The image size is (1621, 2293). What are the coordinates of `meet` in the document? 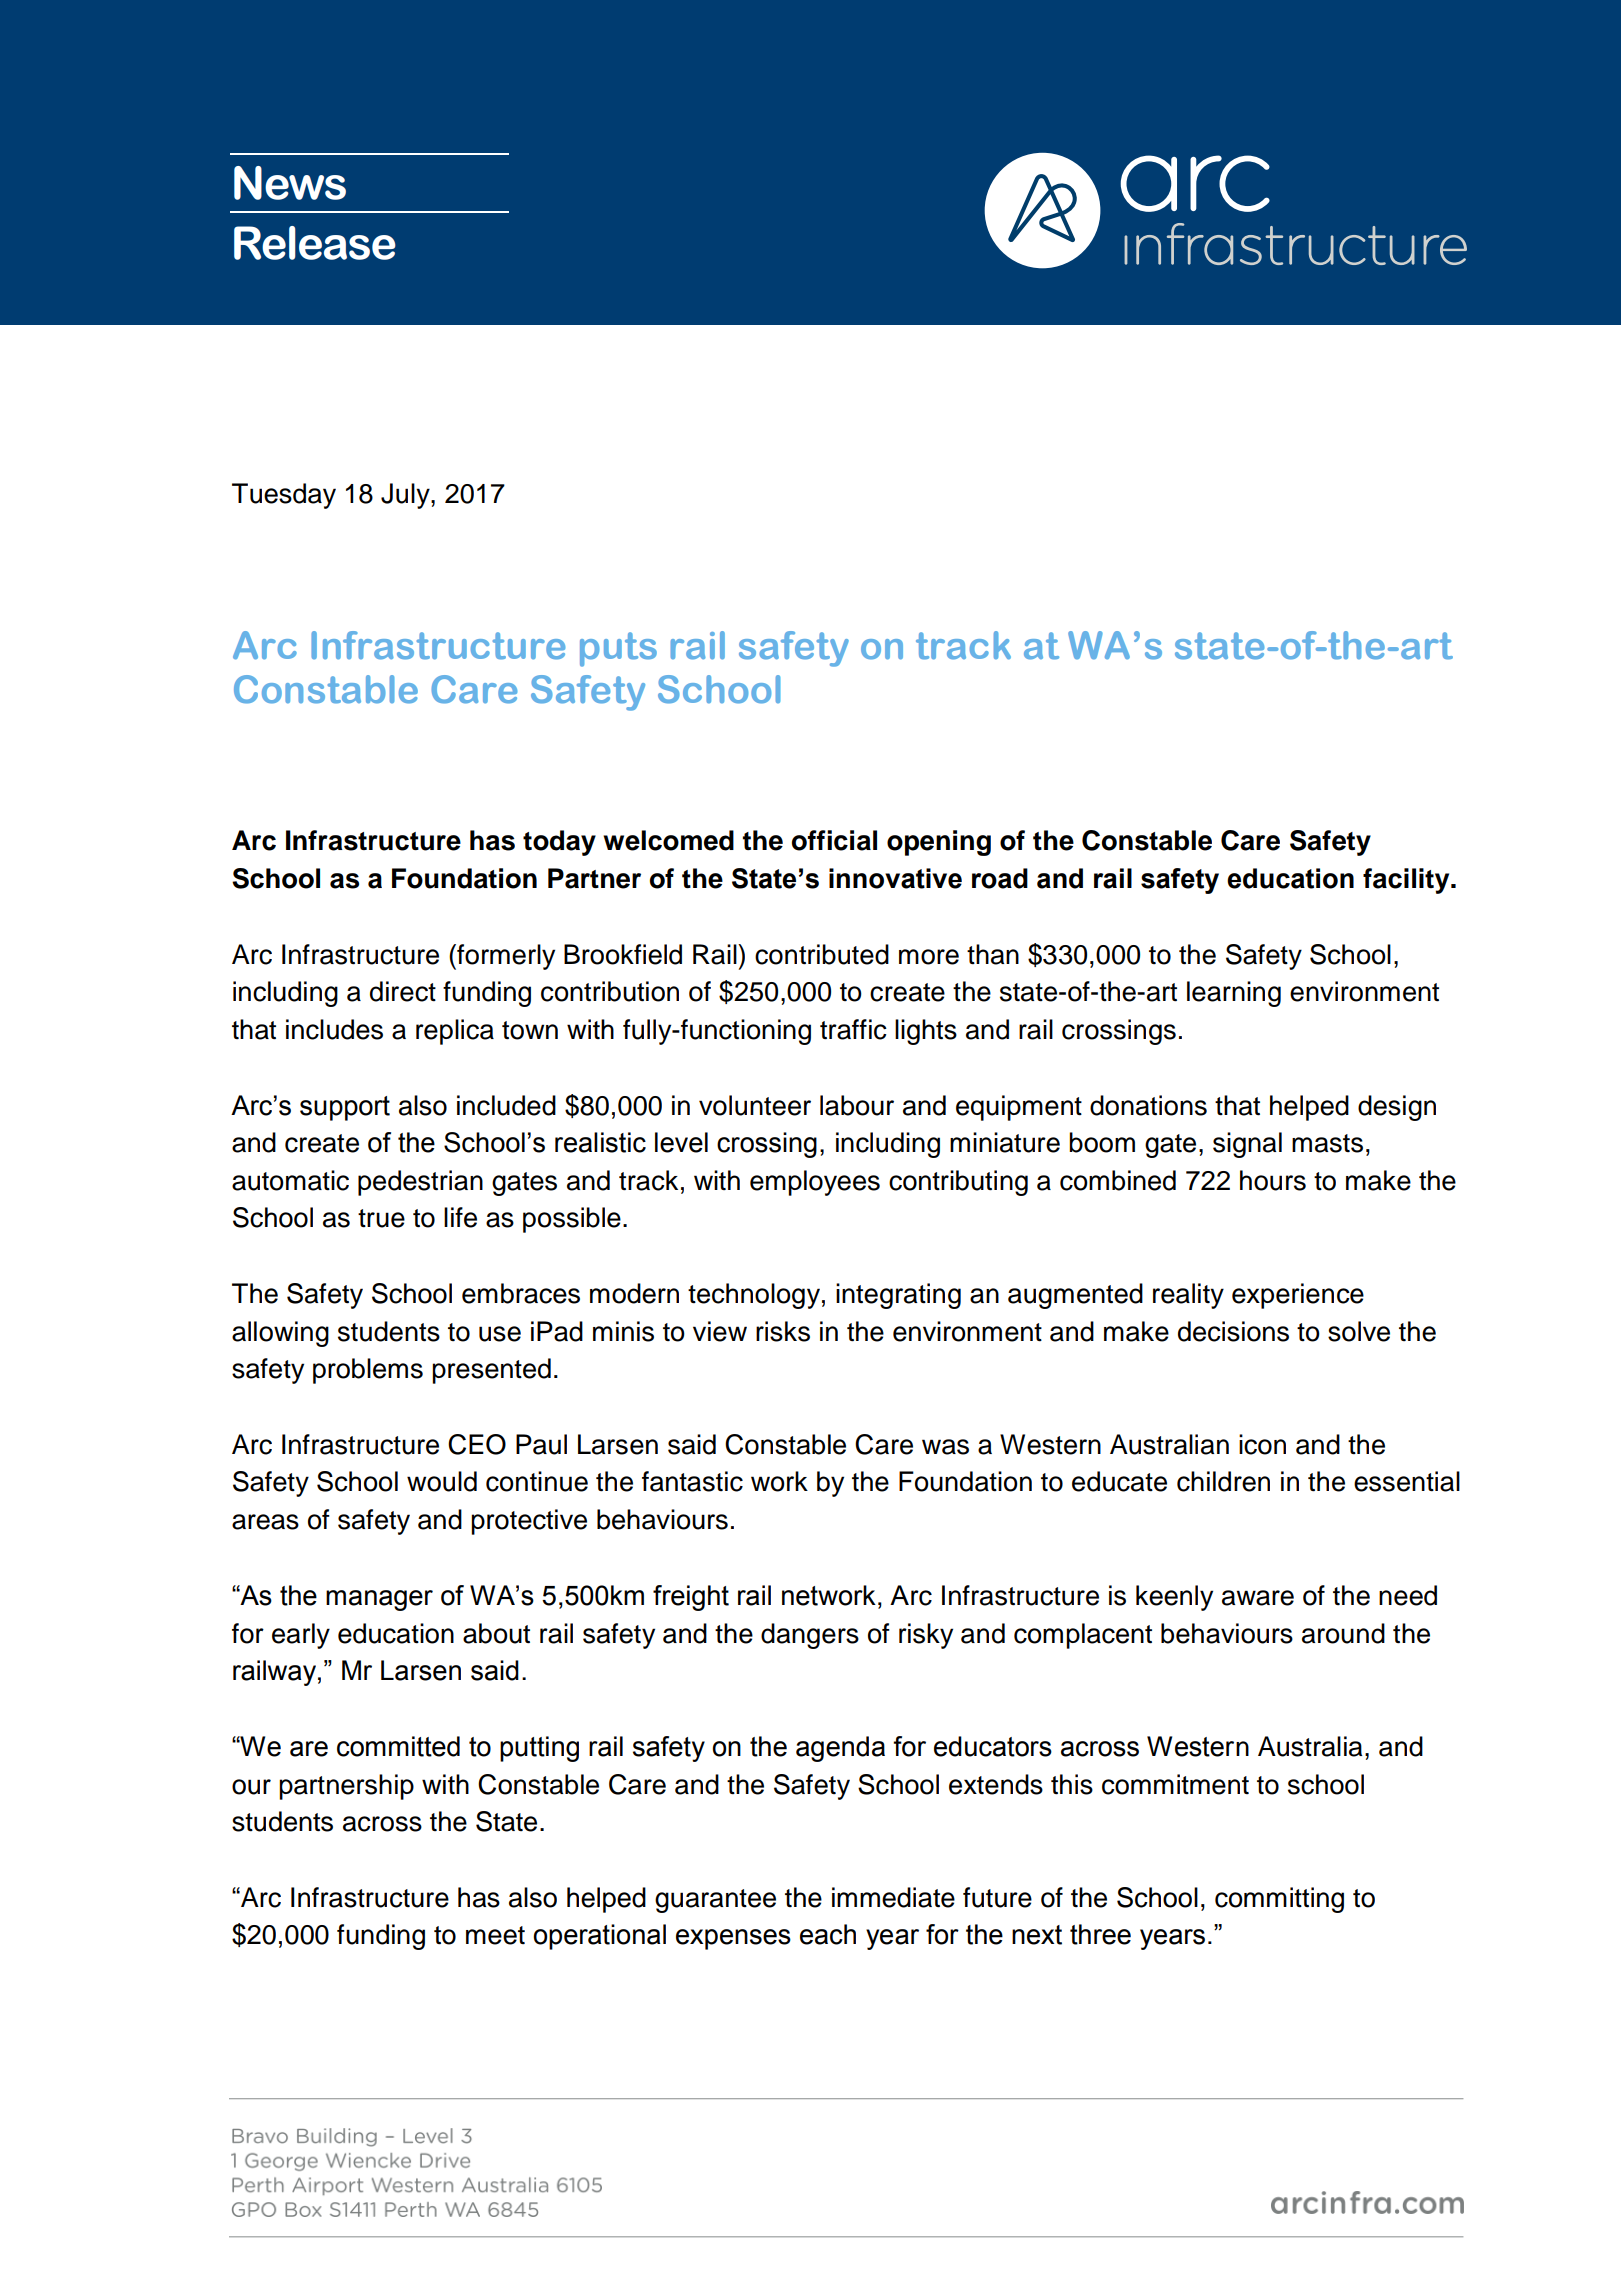 It's located at (495, 1935).
